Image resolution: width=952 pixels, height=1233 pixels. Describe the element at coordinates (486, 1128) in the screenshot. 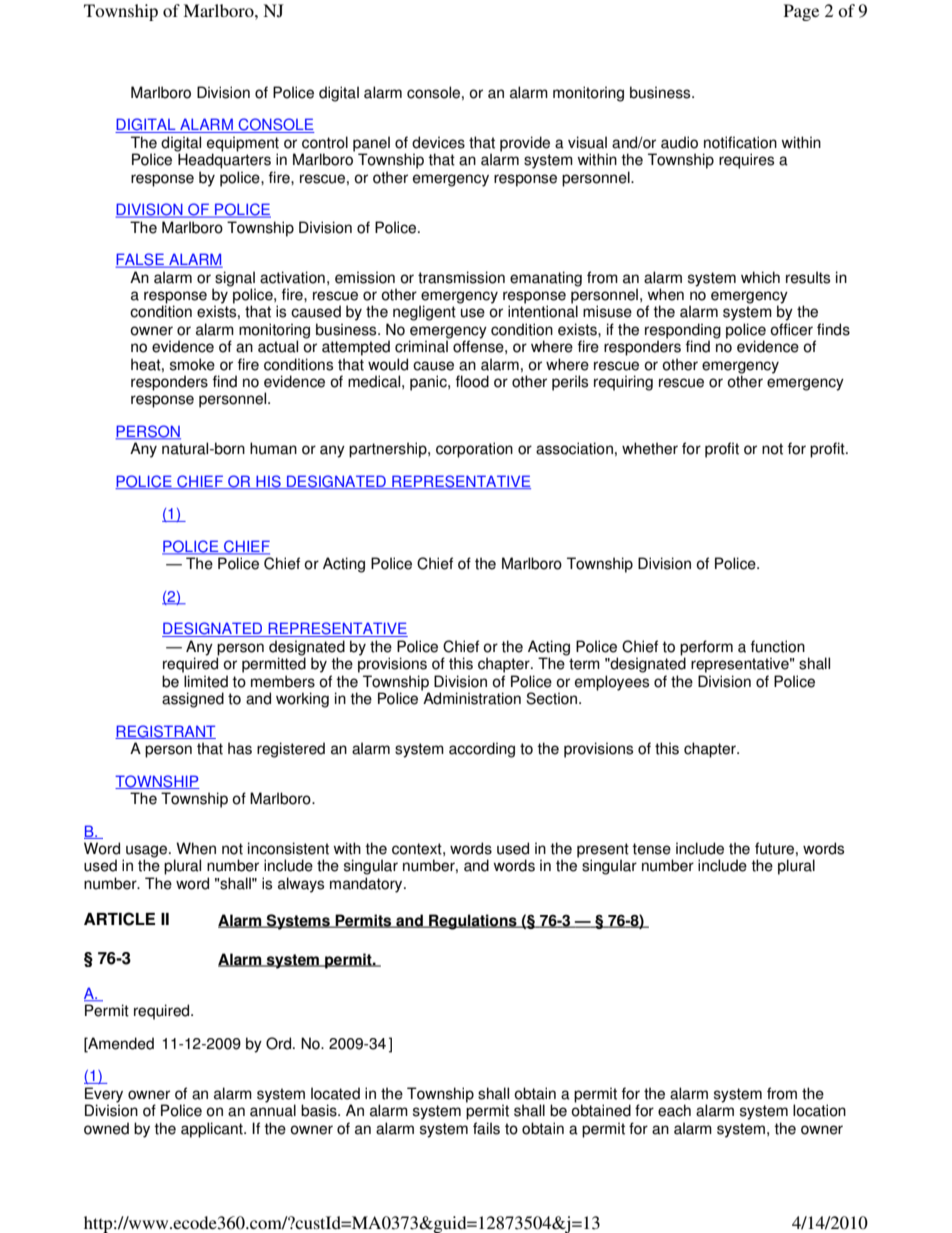

I see `fails` at that location.
